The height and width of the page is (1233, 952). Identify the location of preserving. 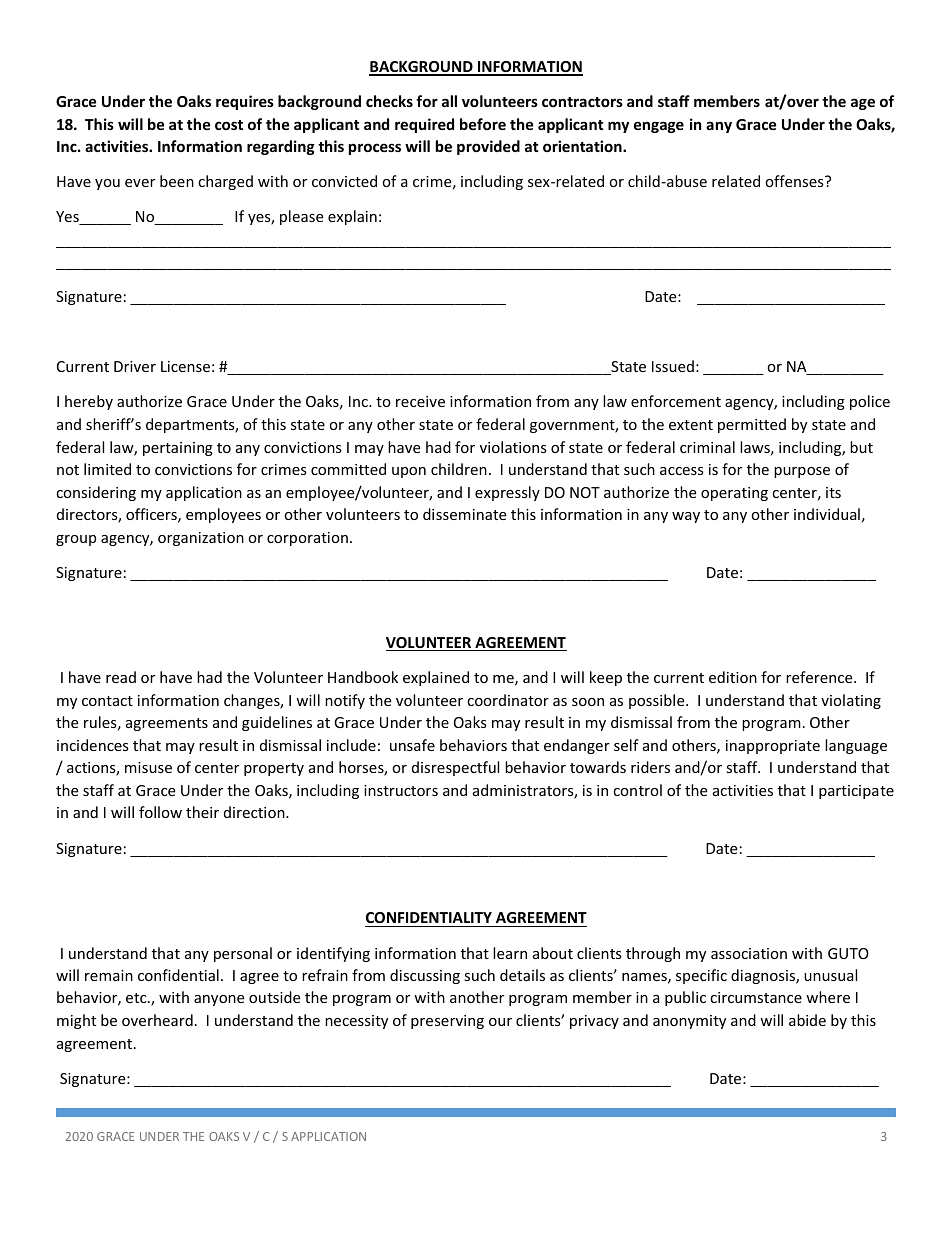
(447, 1022).
